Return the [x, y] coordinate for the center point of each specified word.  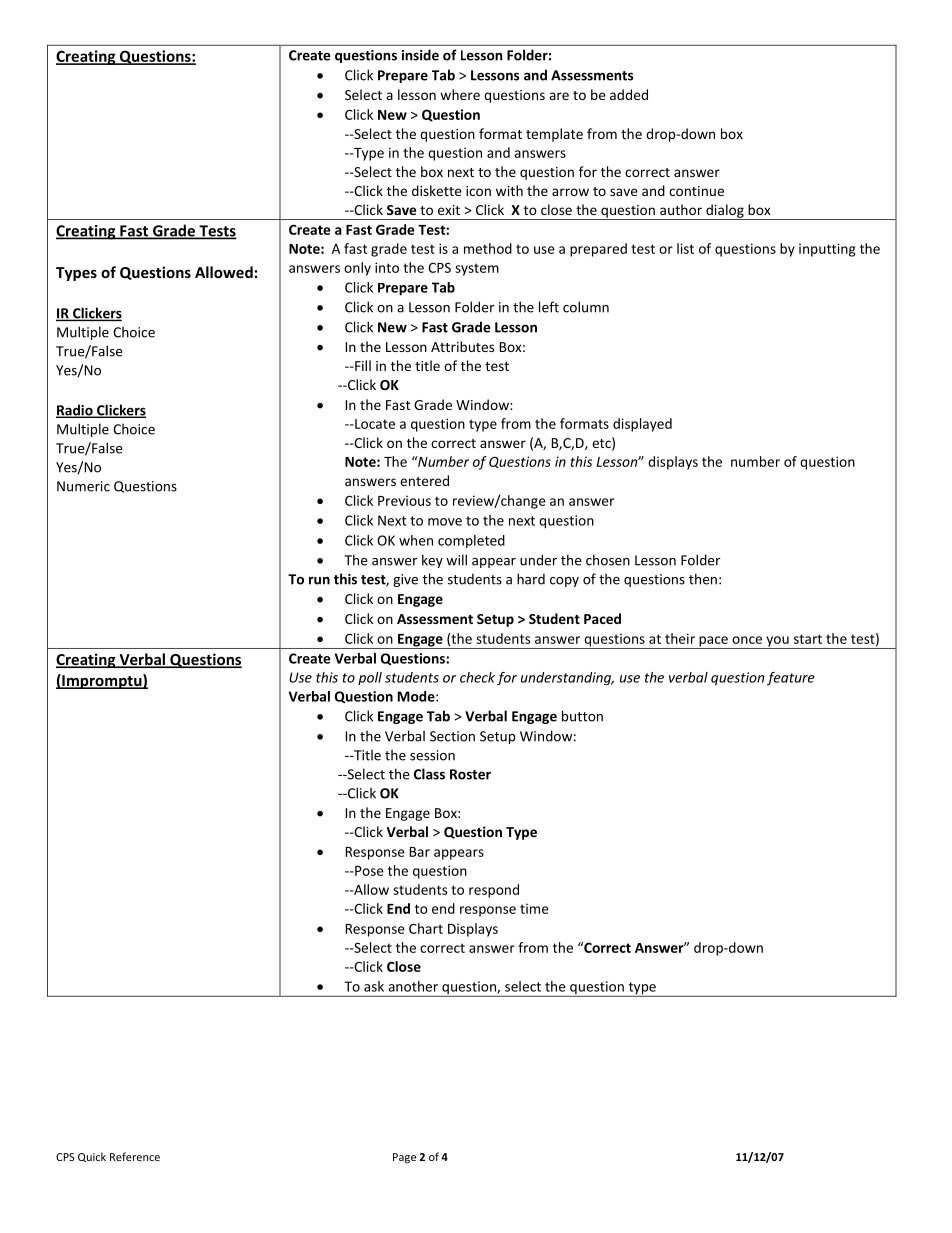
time [534, 908]
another [413, 986]
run [319, 580]
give [405, 580]
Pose [368, 871]
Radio [75, 411]
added [629, 94]
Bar [420, 852]
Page [404, 1158]
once [747, 640]
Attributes [462, 346]
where [460, 94]
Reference [135, 1156]
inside [420, 55]
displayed [642, 425]
